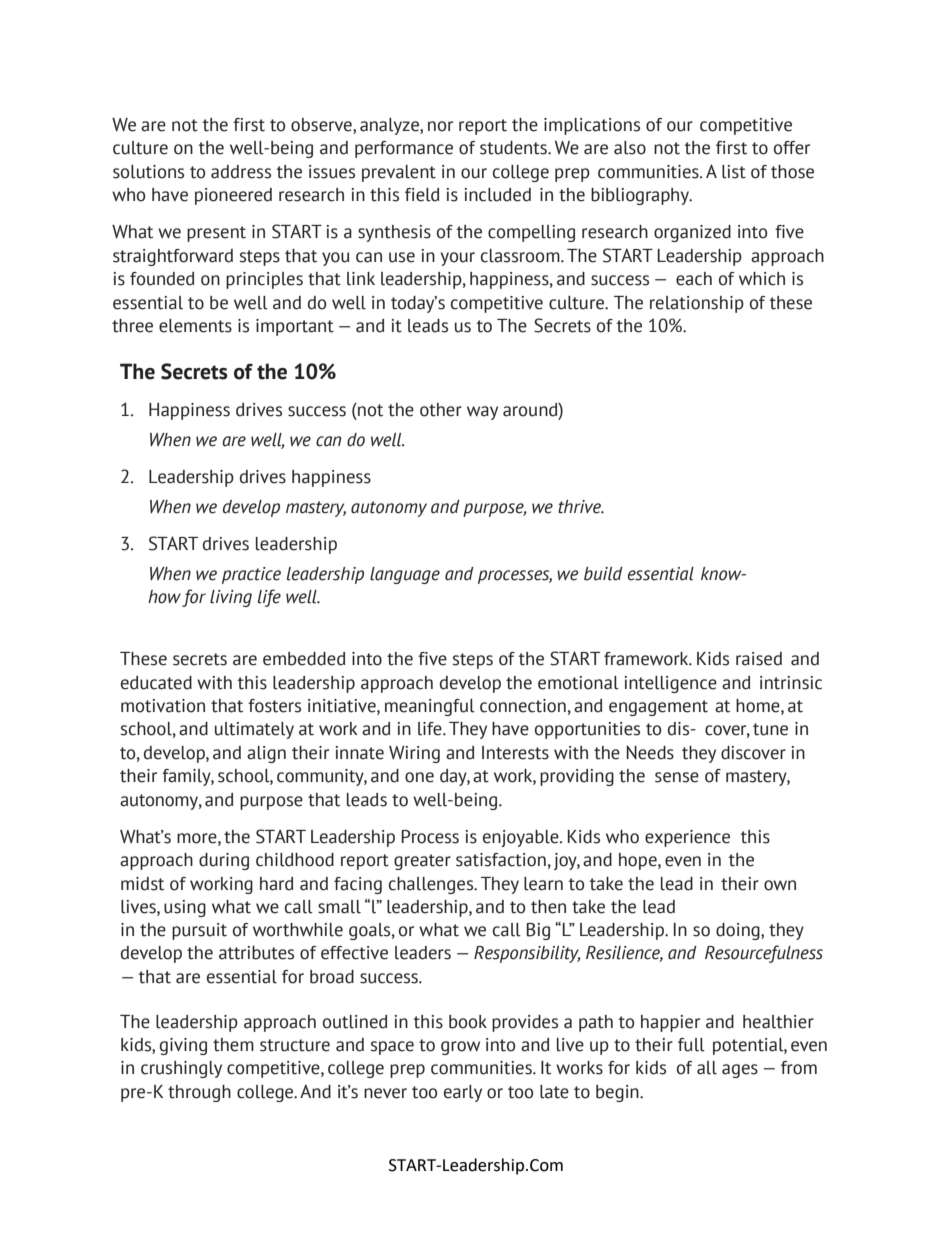  Describe the element at coordinates (241, 172) in the screenshot. I see `address` at that location.
